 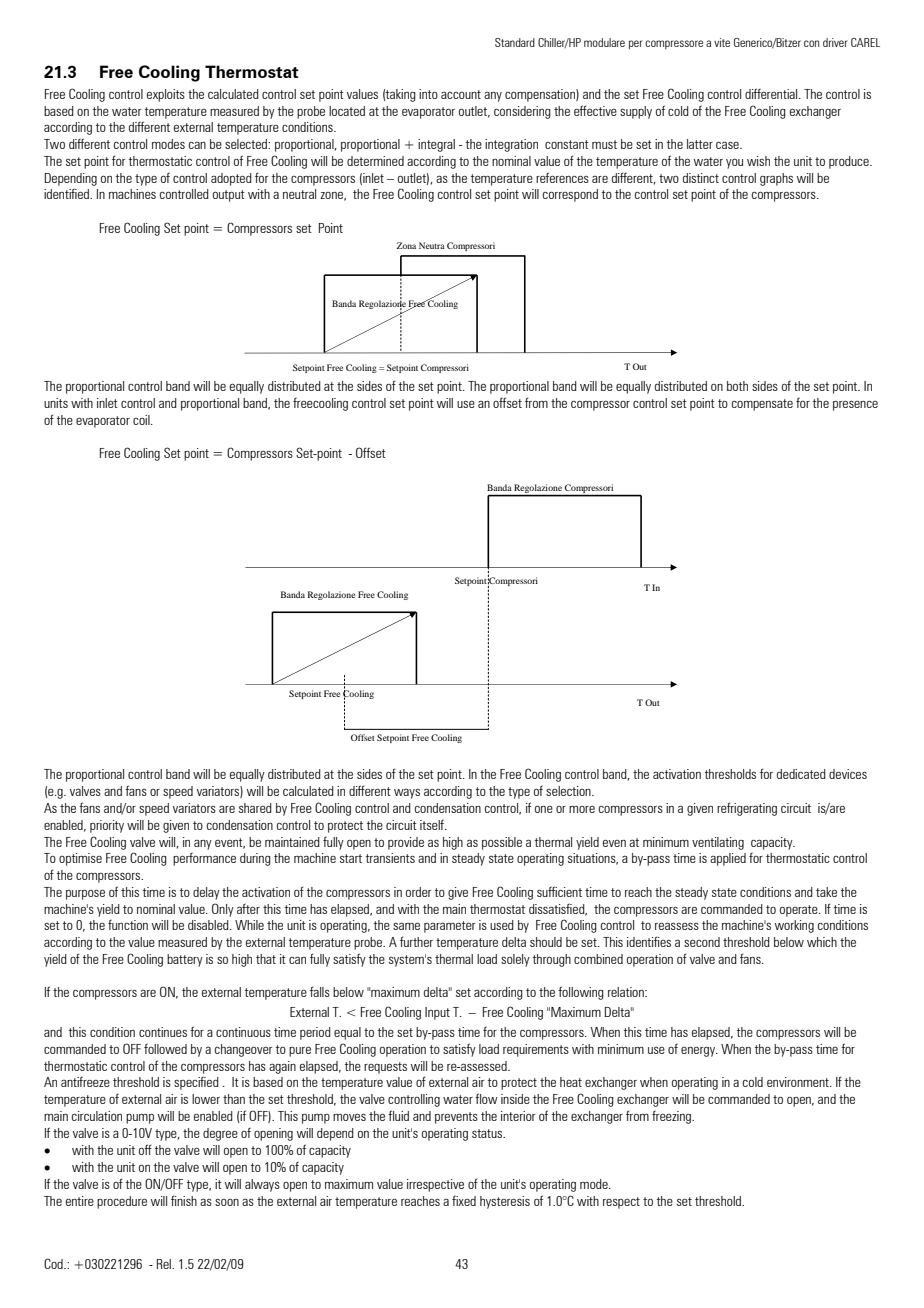 I want to click on environment, so click(x=799, y=1082).
